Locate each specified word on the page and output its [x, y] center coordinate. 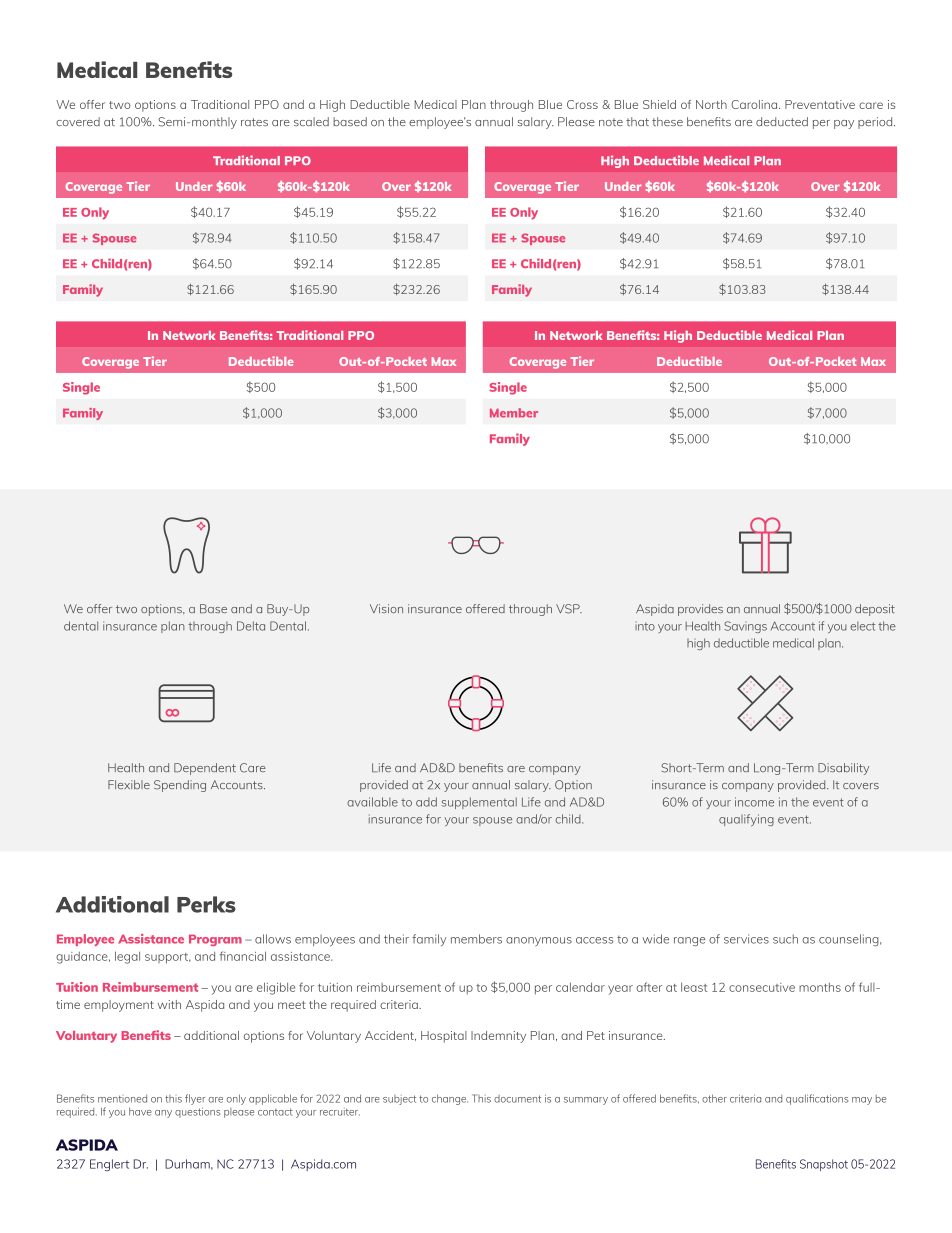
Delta [251, 626]
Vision [386, 608]
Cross [582, 104]
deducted [782, 121]
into [645, 626]
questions [197, 1112]
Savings [745, 627]
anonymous [539, 941]
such [785, 939]
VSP [569, 609]
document [517, 1099]
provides [700, 610]
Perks [206, 904]
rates [254, 122]
